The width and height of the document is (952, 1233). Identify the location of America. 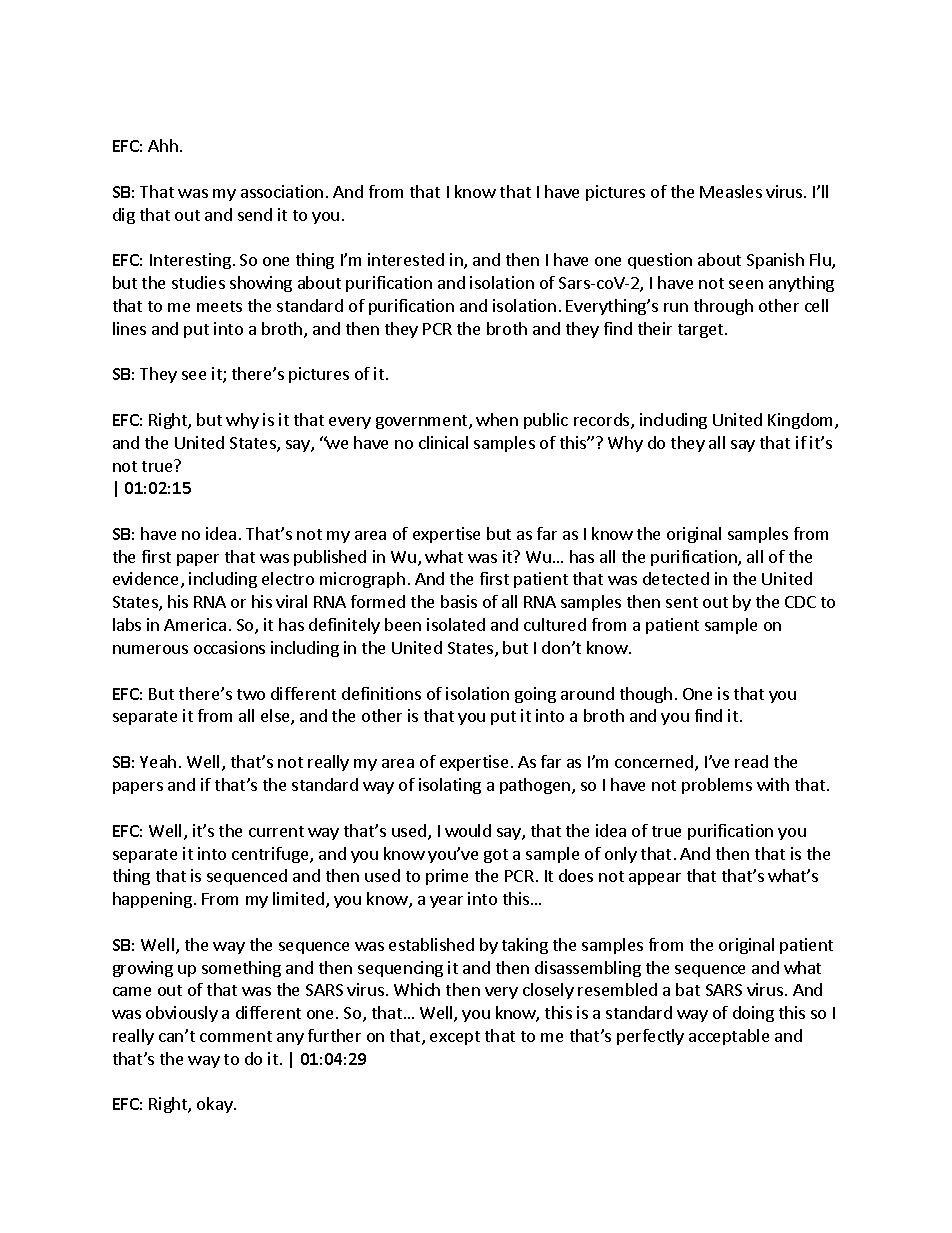
(195, 624).
